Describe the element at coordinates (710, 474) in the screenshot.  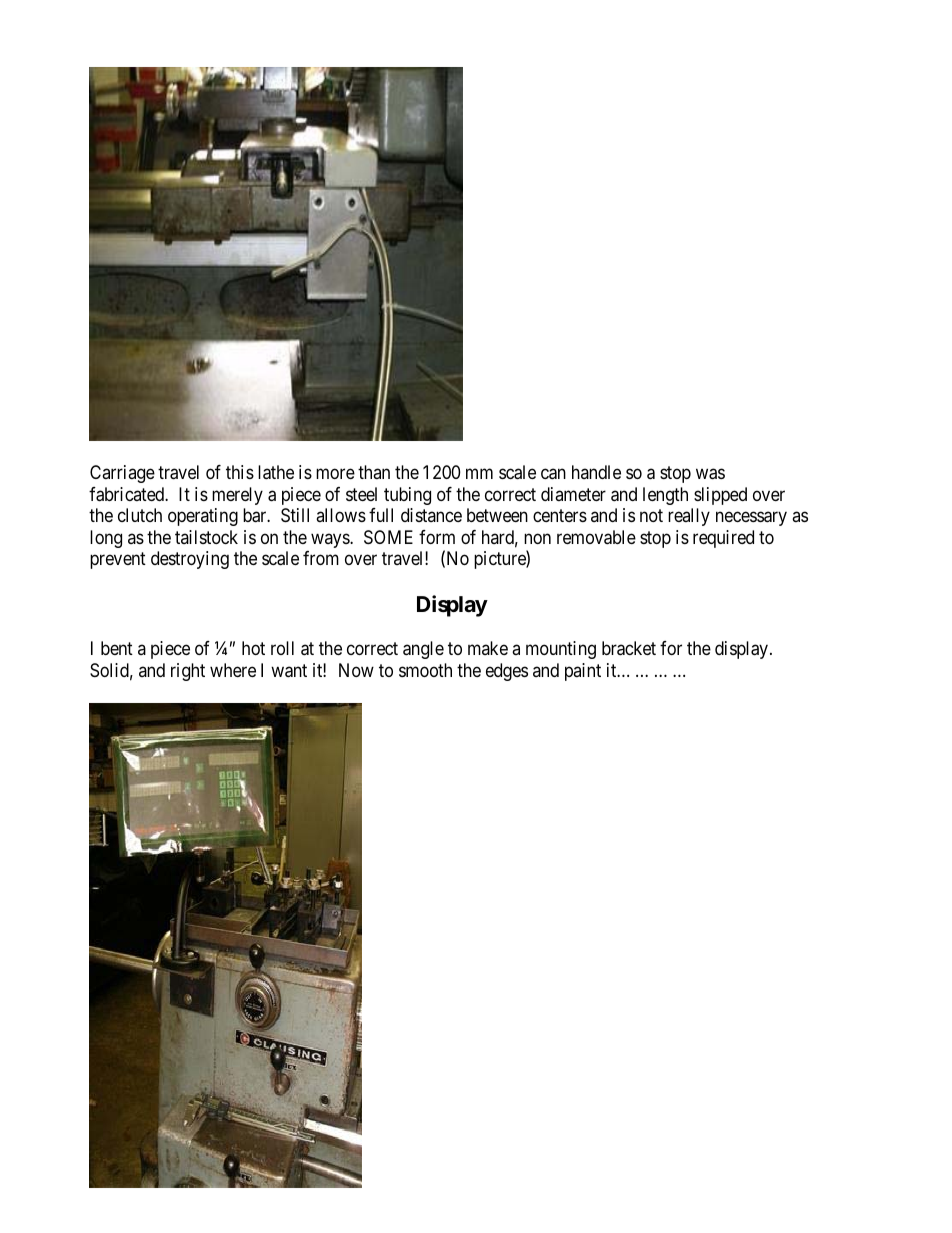
I see `was` at that location.
